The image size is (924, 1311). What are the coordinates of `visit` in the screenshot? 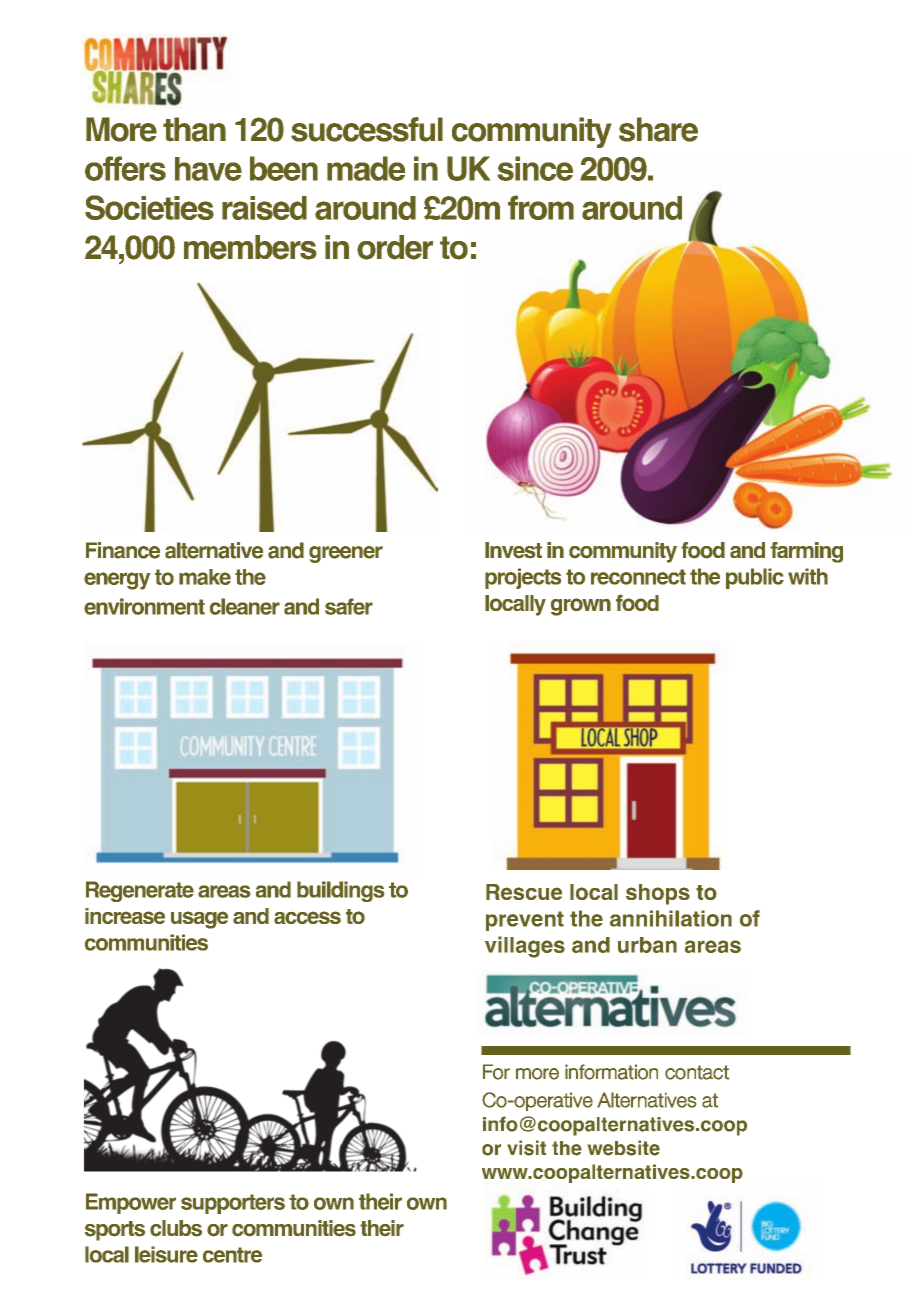 It's located at (526, 1148).
